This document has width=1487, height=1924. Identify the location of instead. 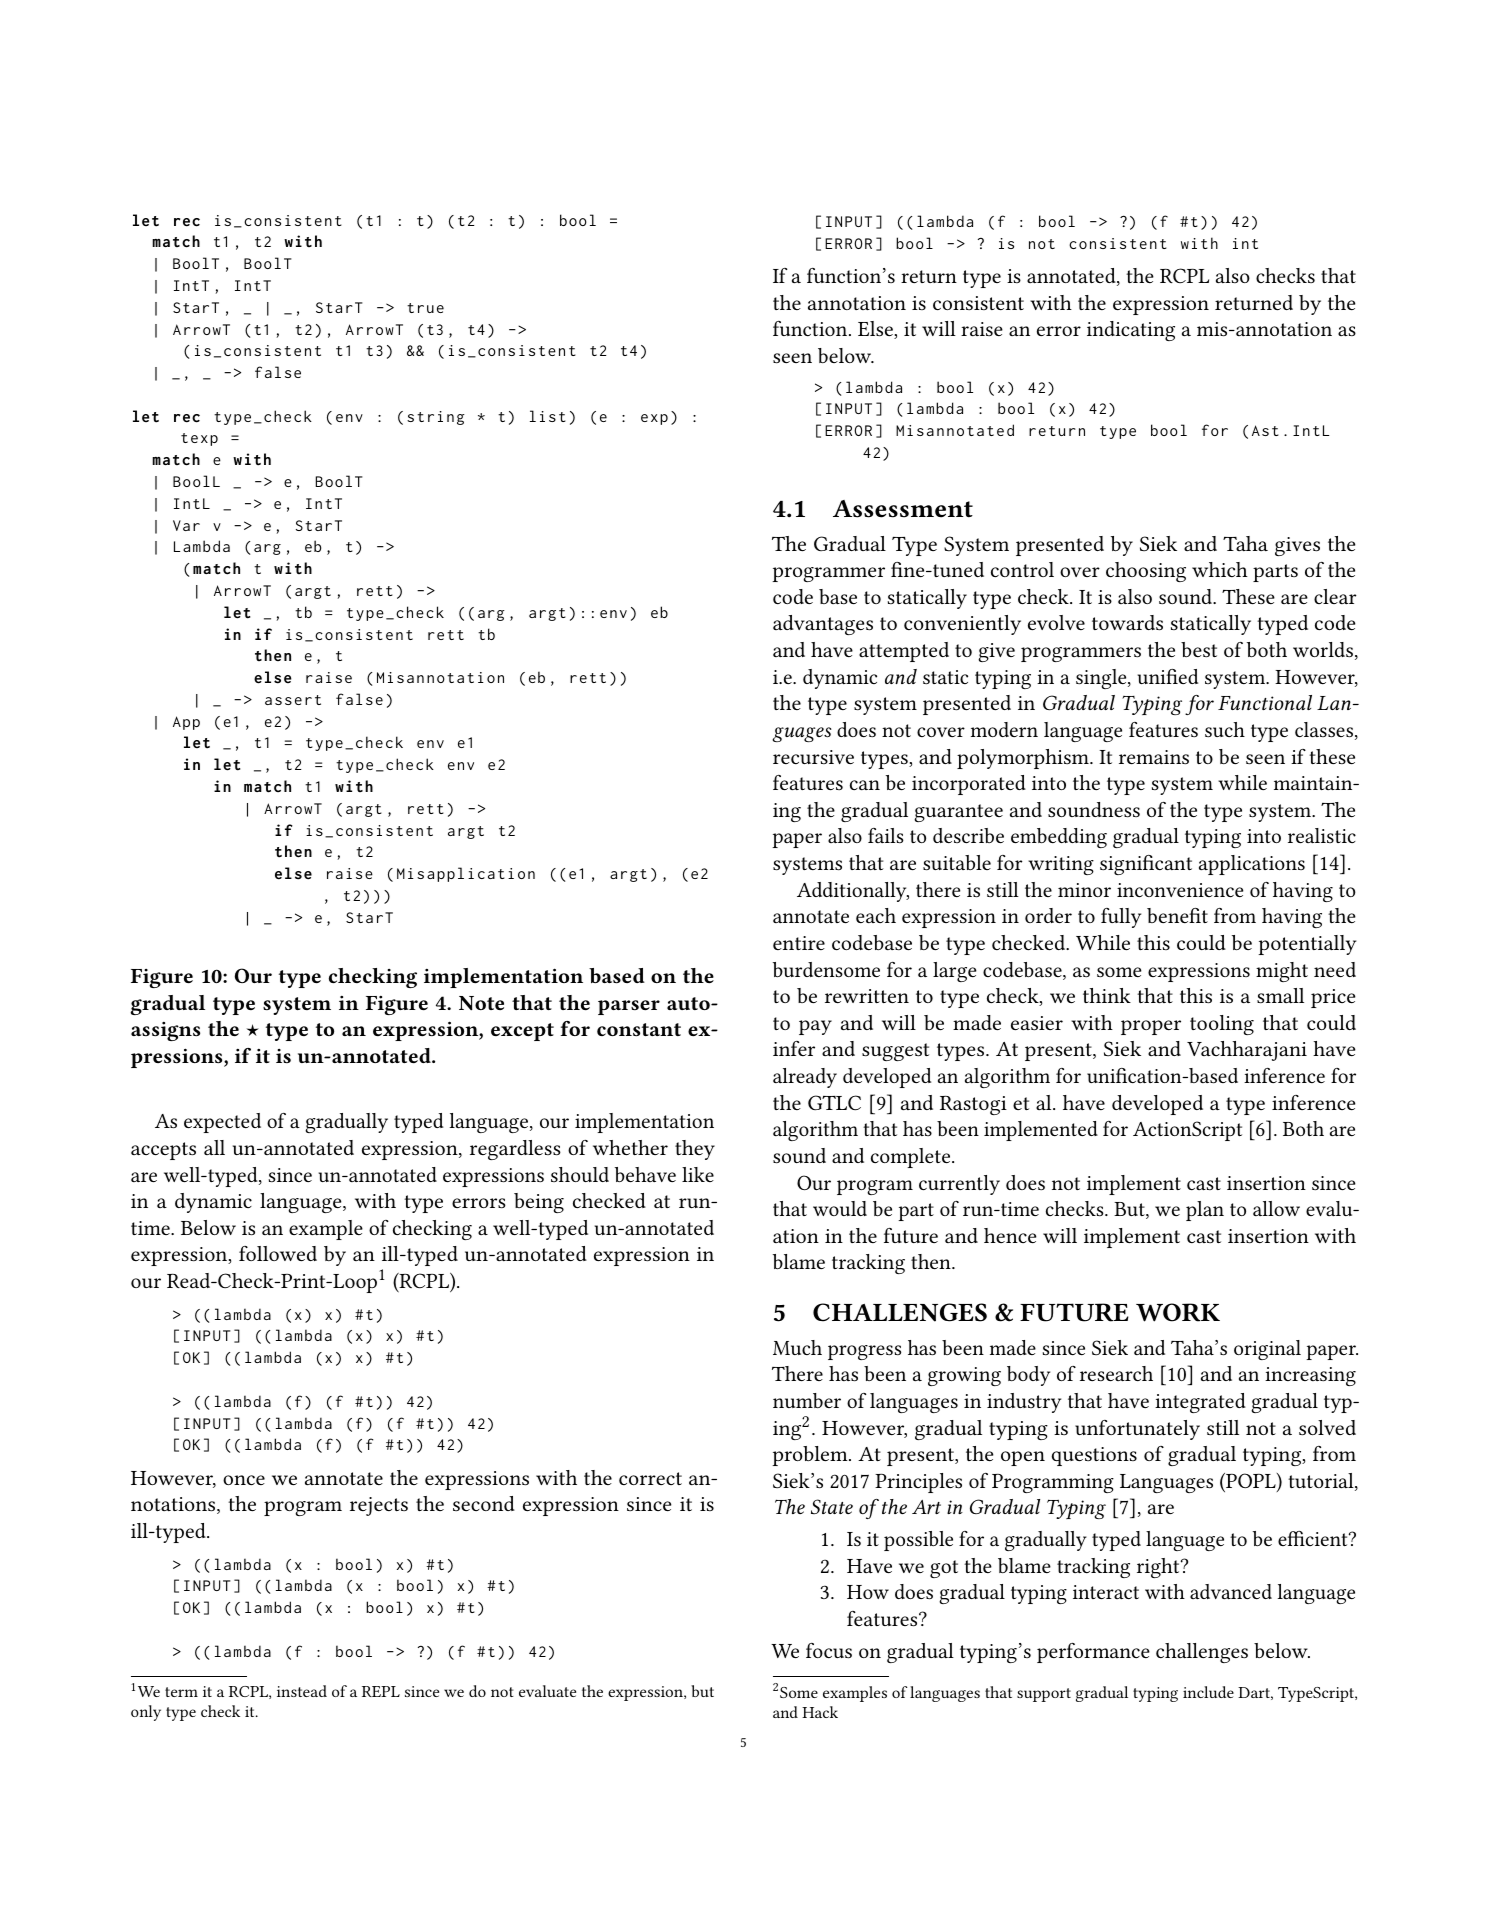
(302, 1691).
